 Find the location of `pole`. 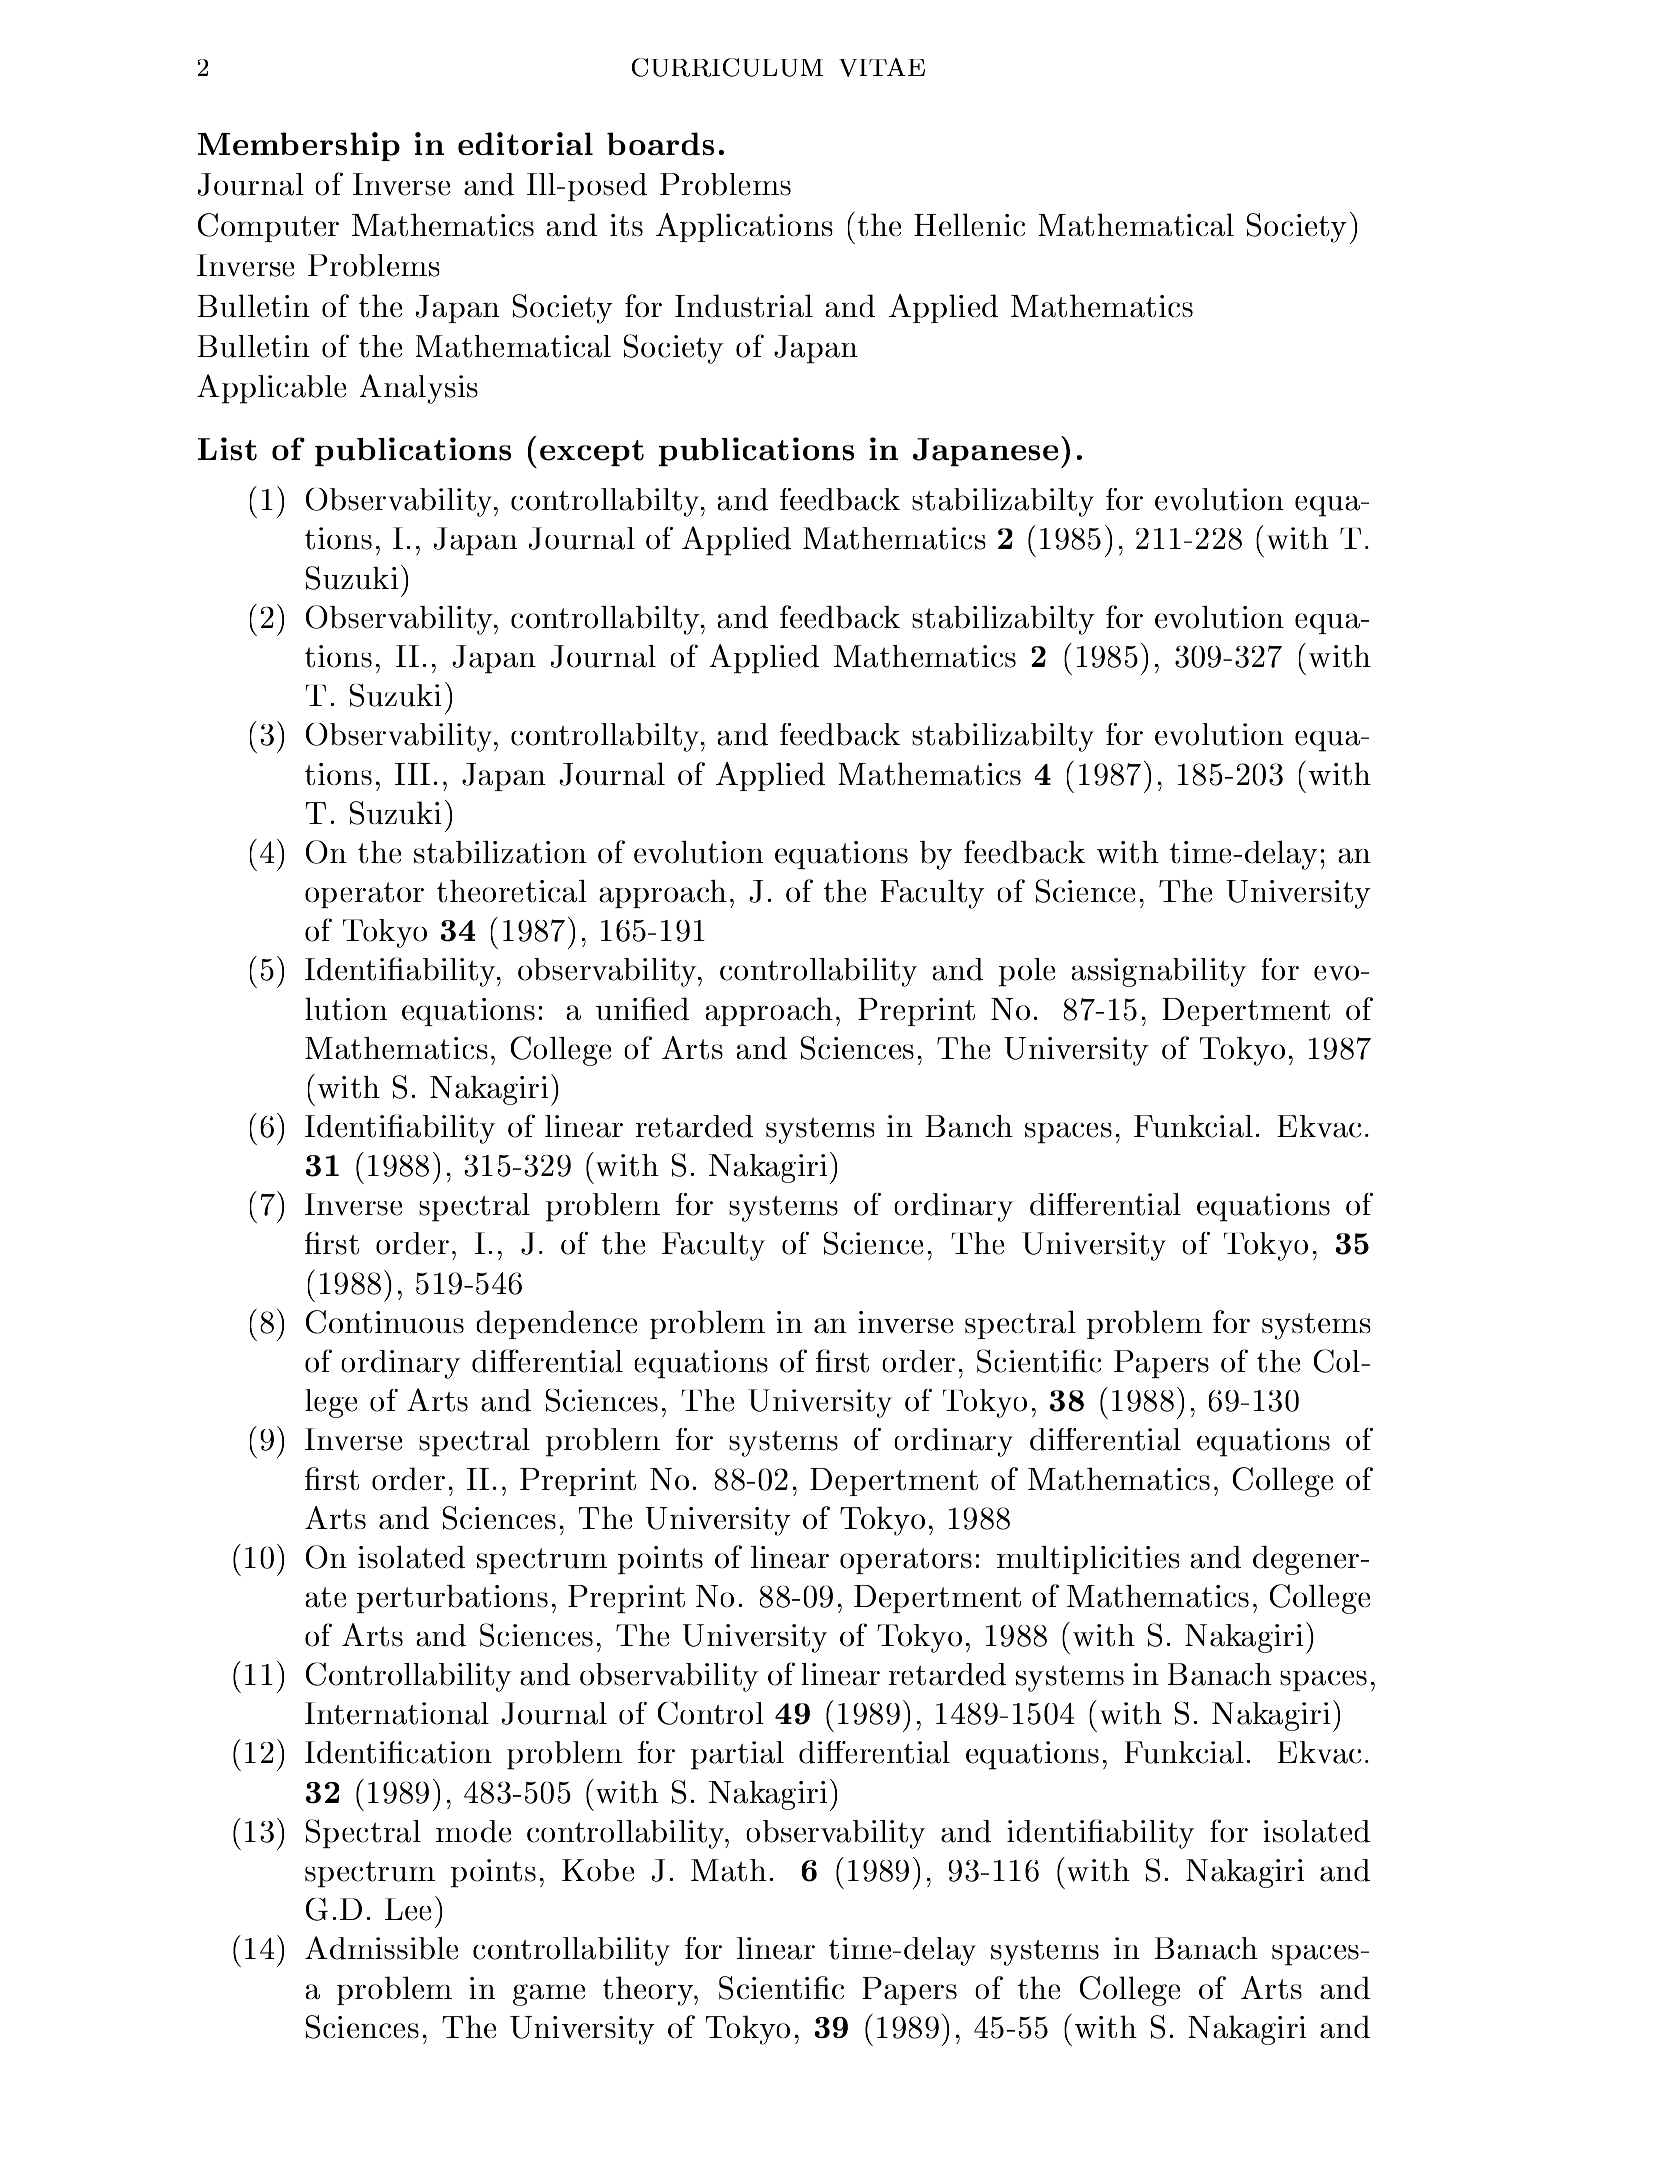

pole is located at coordinates (1027, 972).
